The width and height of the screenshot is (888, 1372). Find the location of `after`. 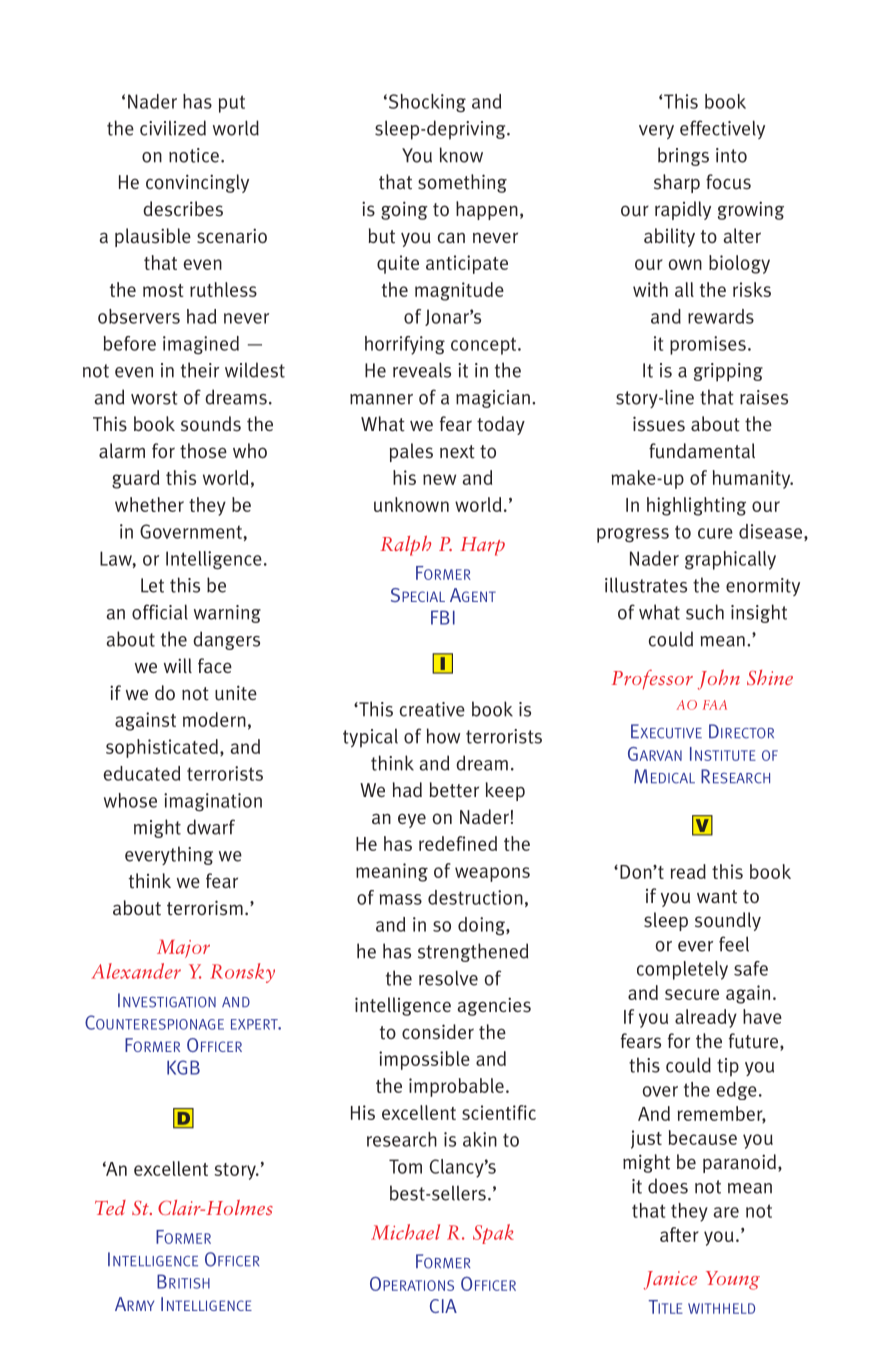

after is located at coordinates (679, 1234).
